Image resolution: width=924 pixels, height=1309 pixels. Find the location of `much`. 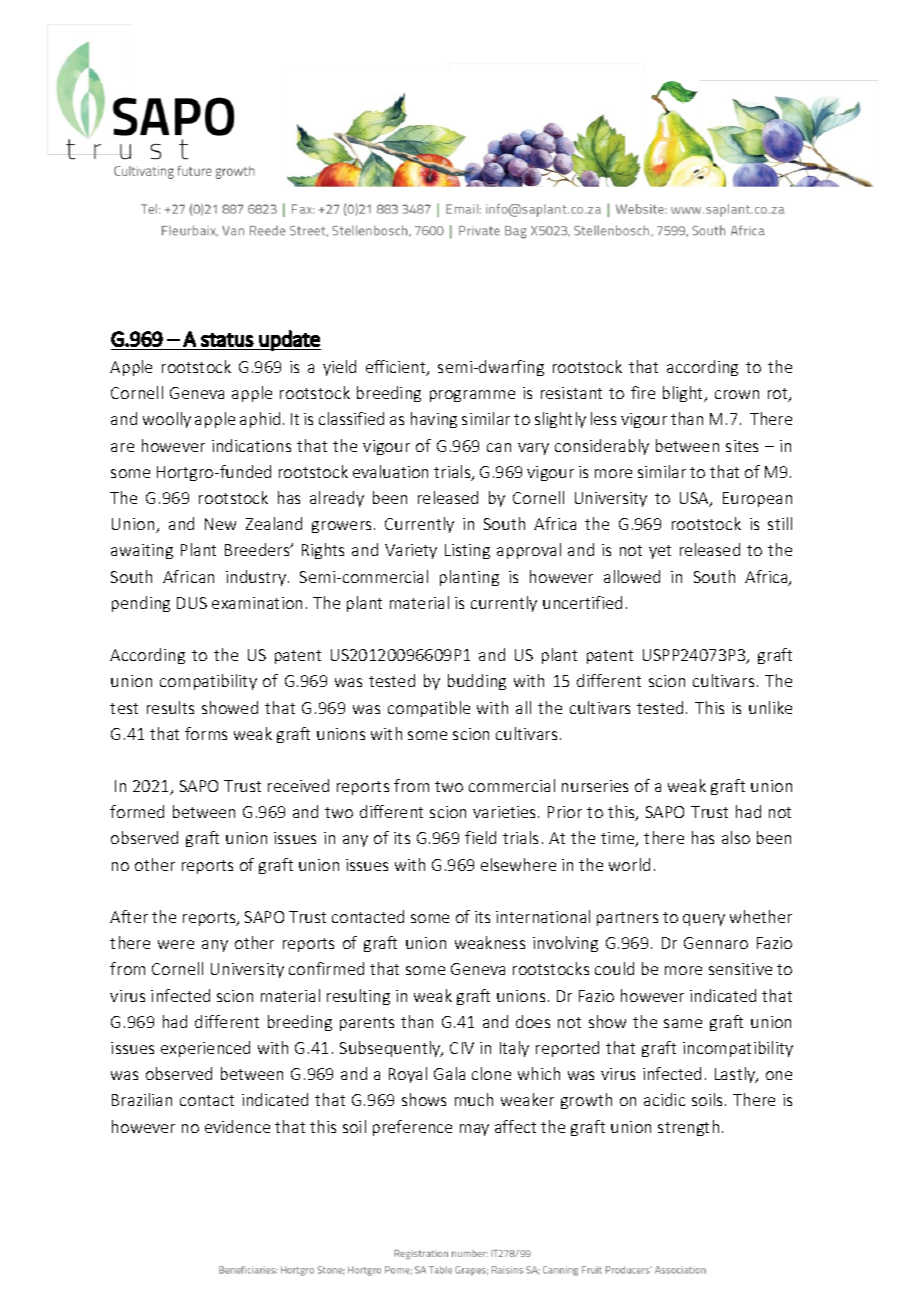

much is located at coordinates (474, 1099).
